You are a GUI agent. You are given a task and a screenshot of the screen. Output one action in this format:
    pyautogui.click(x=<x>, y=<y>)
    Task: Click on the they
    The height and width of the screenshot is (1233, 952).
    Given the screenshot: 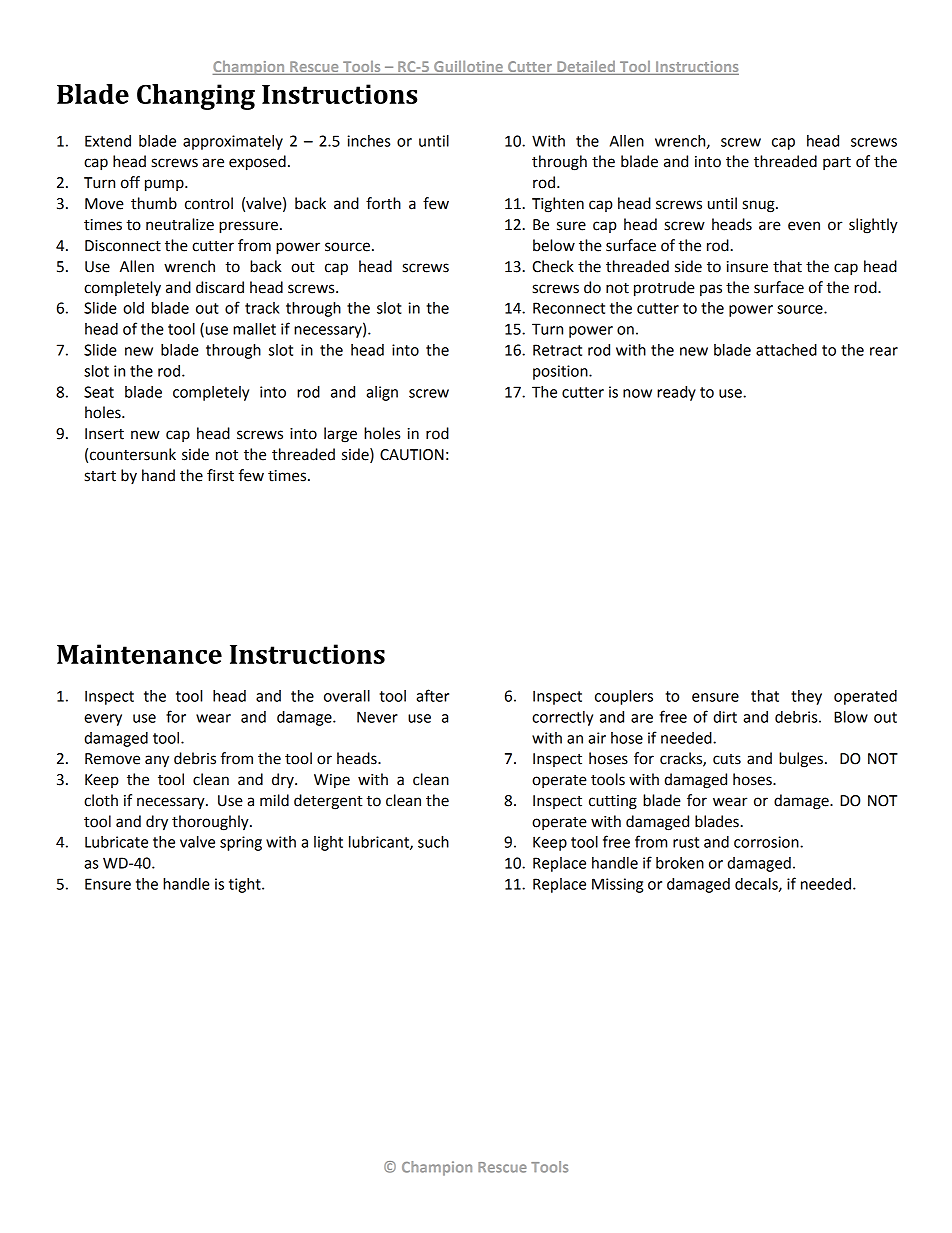 What is the action you would take?
    pyautogui.click(x=806, y=697)
